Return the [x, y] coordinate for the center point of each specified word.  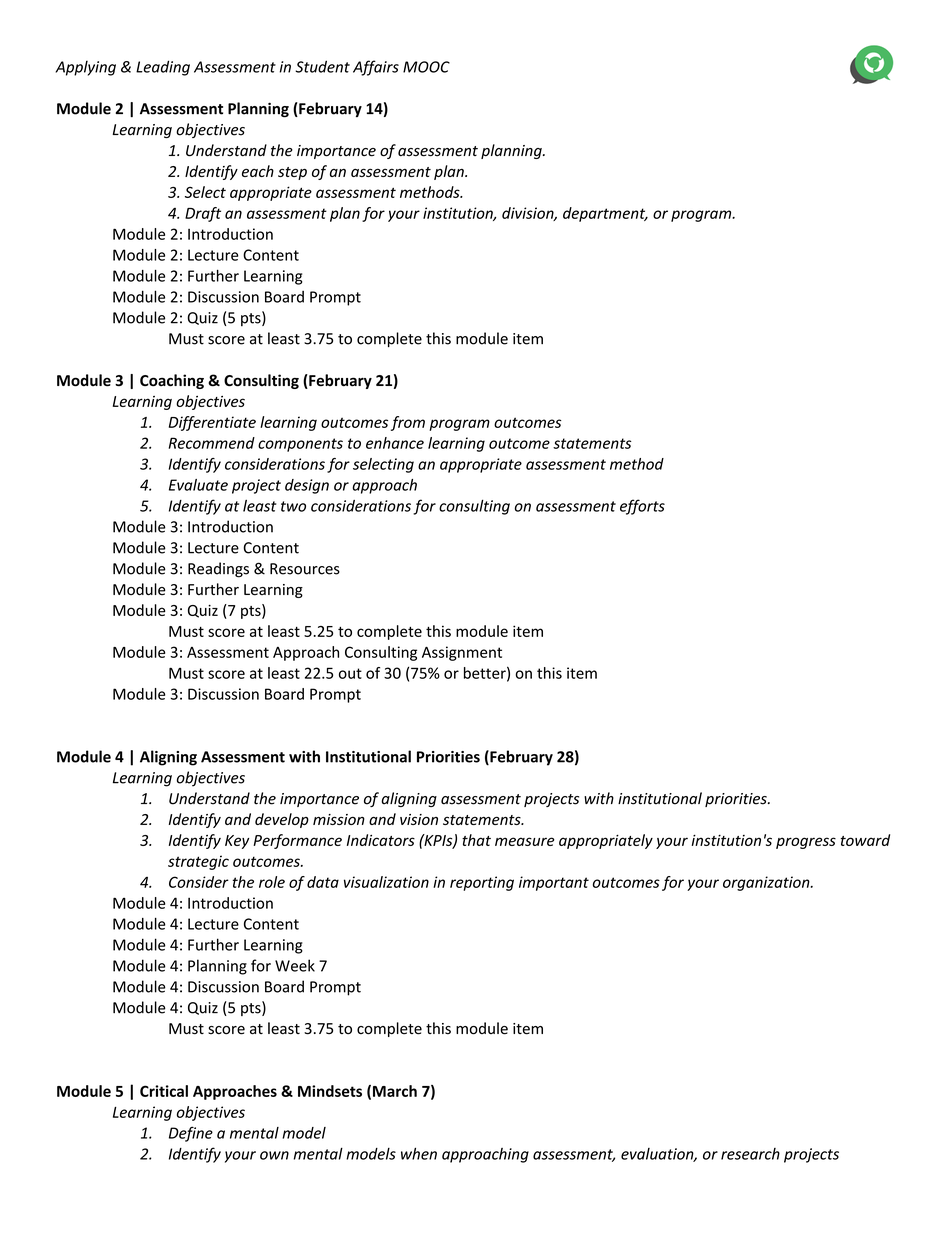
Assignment [462, 653]
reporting [482, 883]
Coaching [172, 381]
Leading [163, 68]
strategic [198, 862]
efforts [642, 507]
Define [191, 1134]
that [476, 840]
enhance [395, 443]
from [408, 423]
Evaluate [198, 485]
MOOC [426, 67]
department [605, 214]
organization [767, 883]
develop [282, 820]
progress [806, 843]
